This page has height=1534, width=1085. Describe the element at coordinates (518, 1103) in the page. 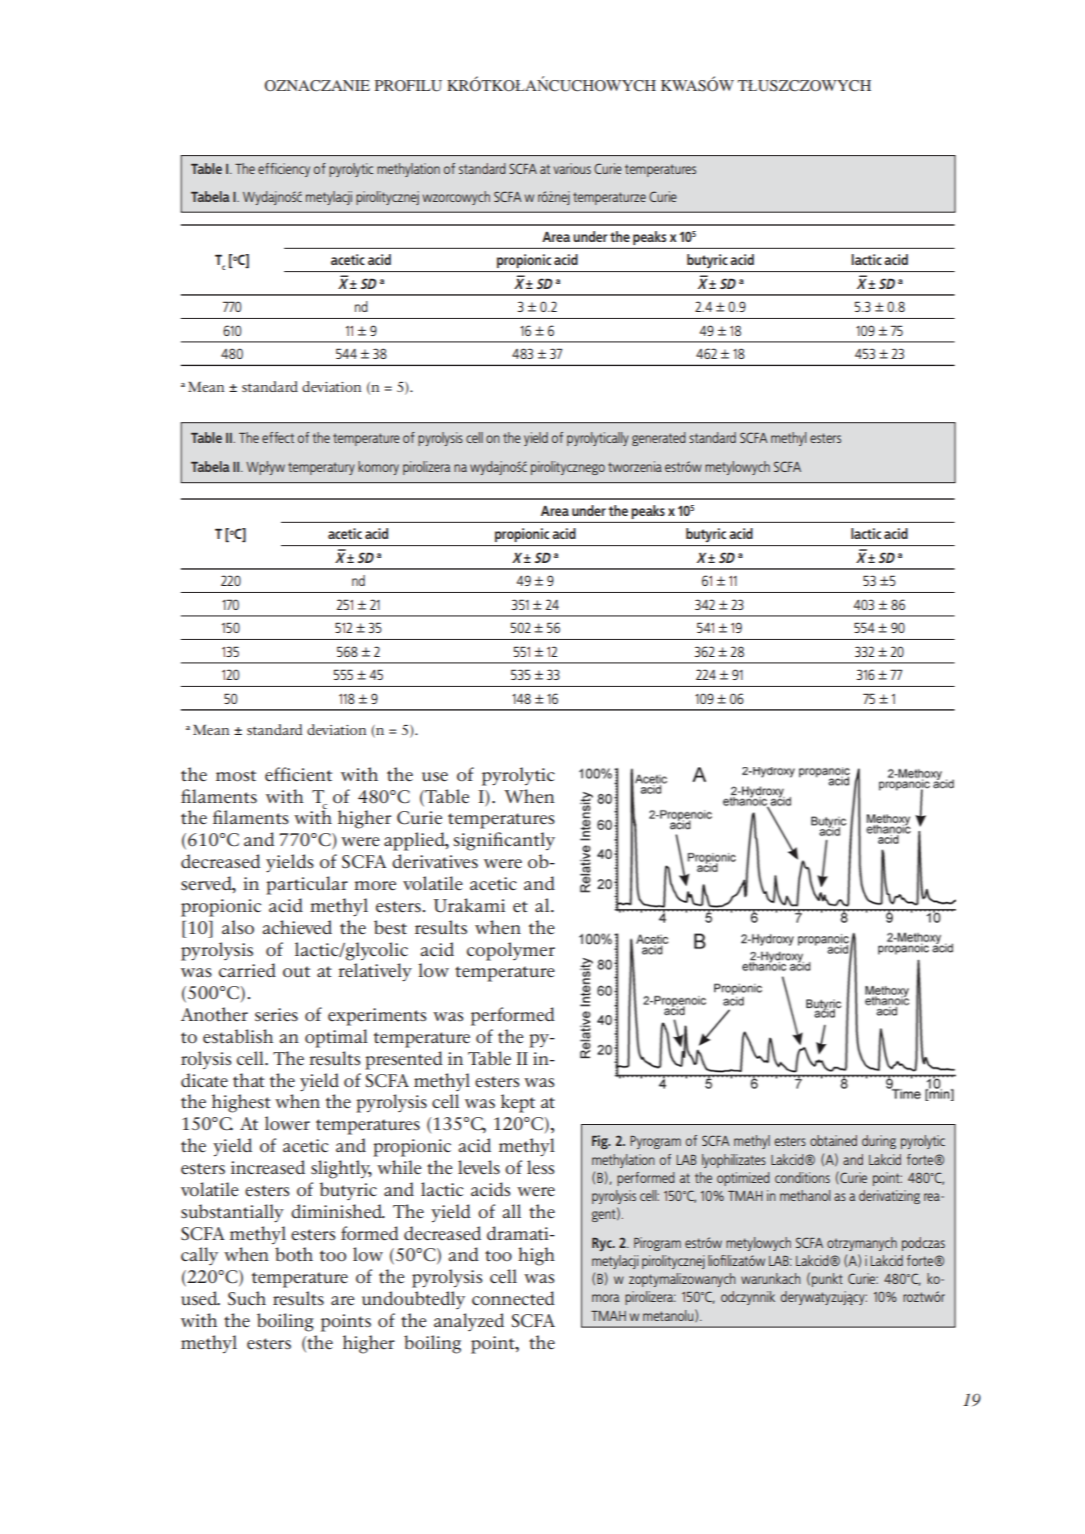

I see `kept` at that location.
